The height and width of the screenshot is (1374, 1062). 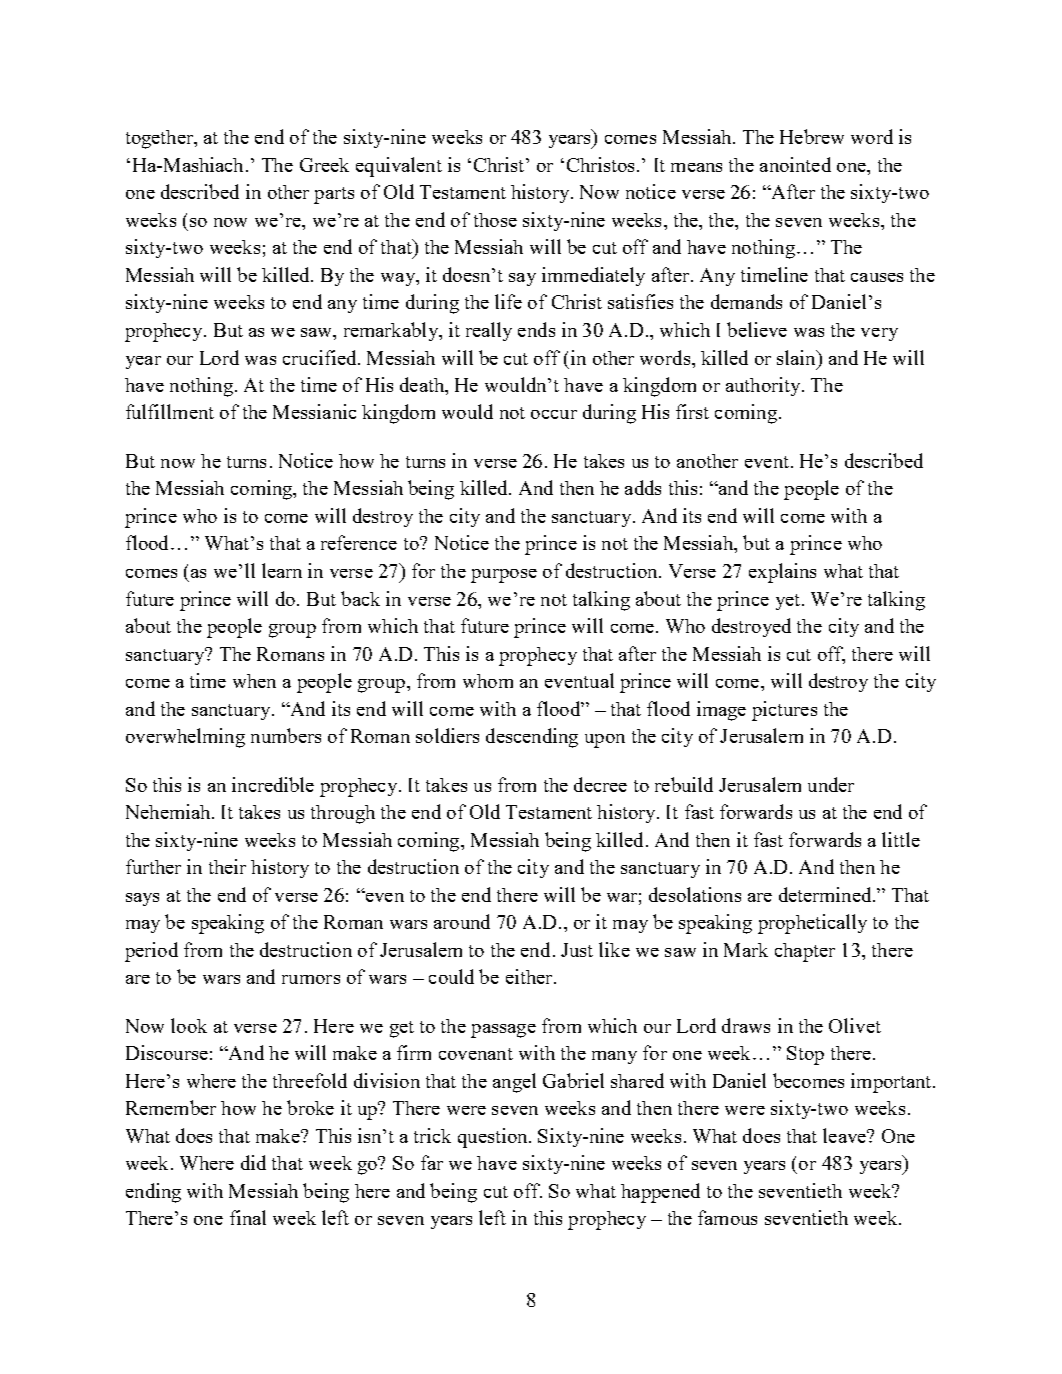 What do you see at coordinates (826, 894) in the screenshot?
I see `determined` at bounding box center [826, 894].
